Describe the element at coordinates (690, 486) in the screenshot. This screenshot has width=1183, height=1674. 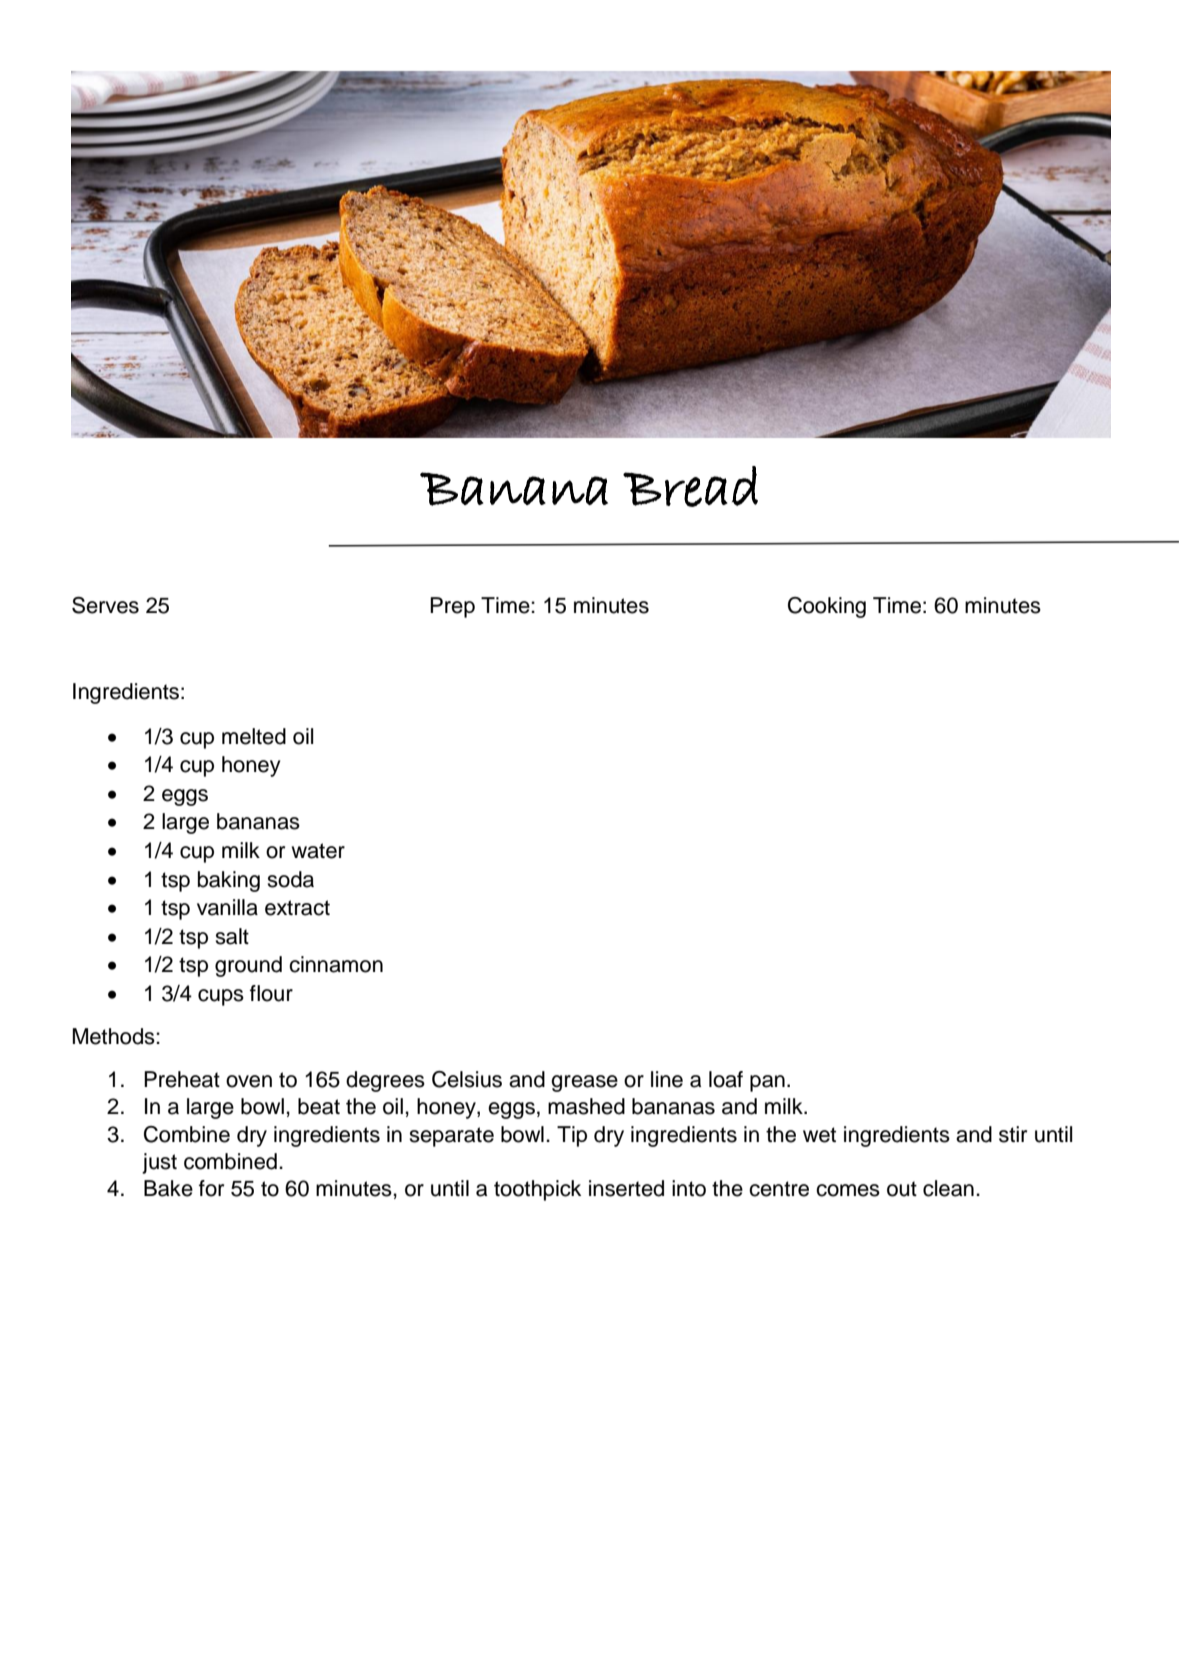
I see `Bread` at that location.
